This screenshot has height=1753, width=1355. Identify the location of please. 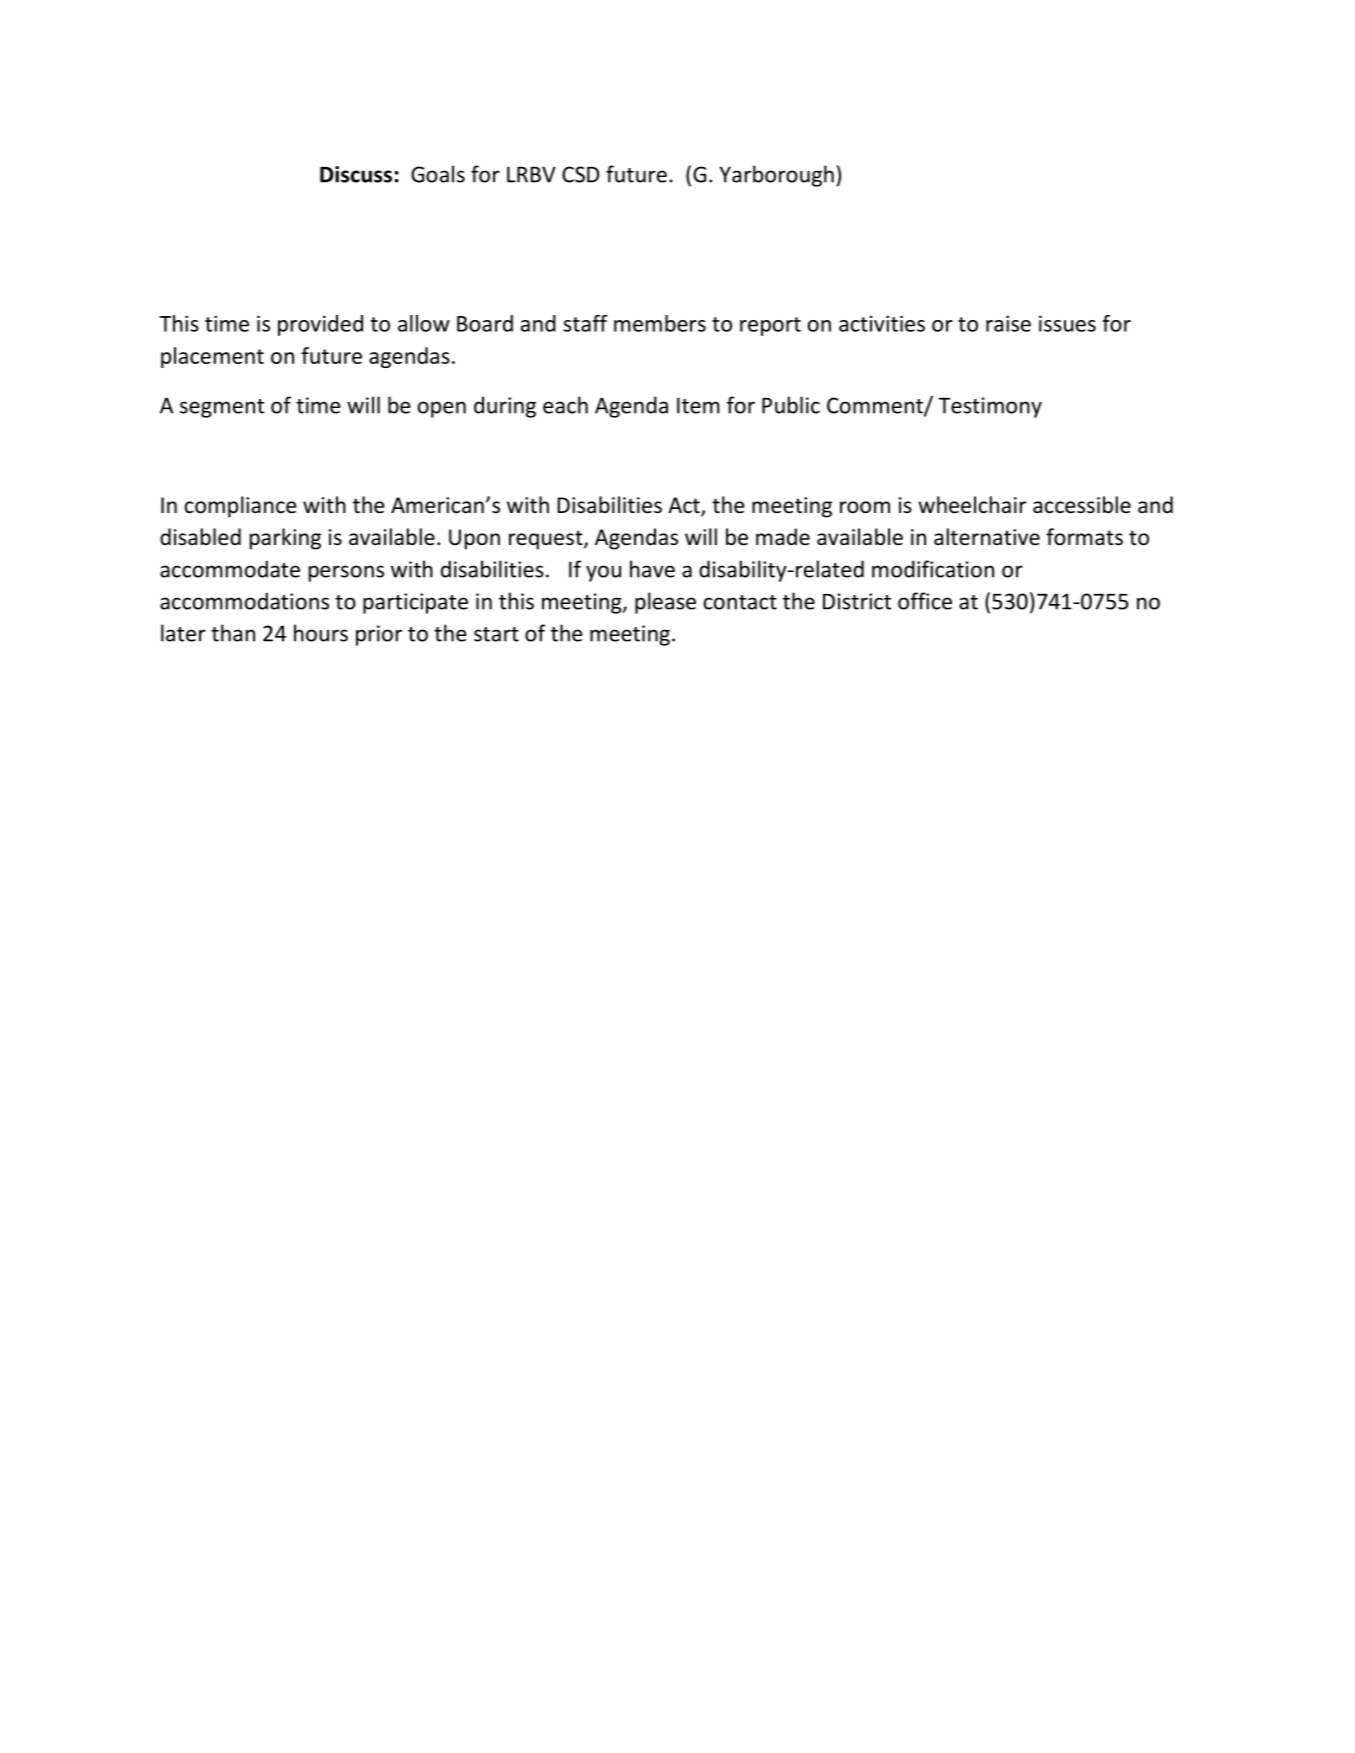
(665, 603).
